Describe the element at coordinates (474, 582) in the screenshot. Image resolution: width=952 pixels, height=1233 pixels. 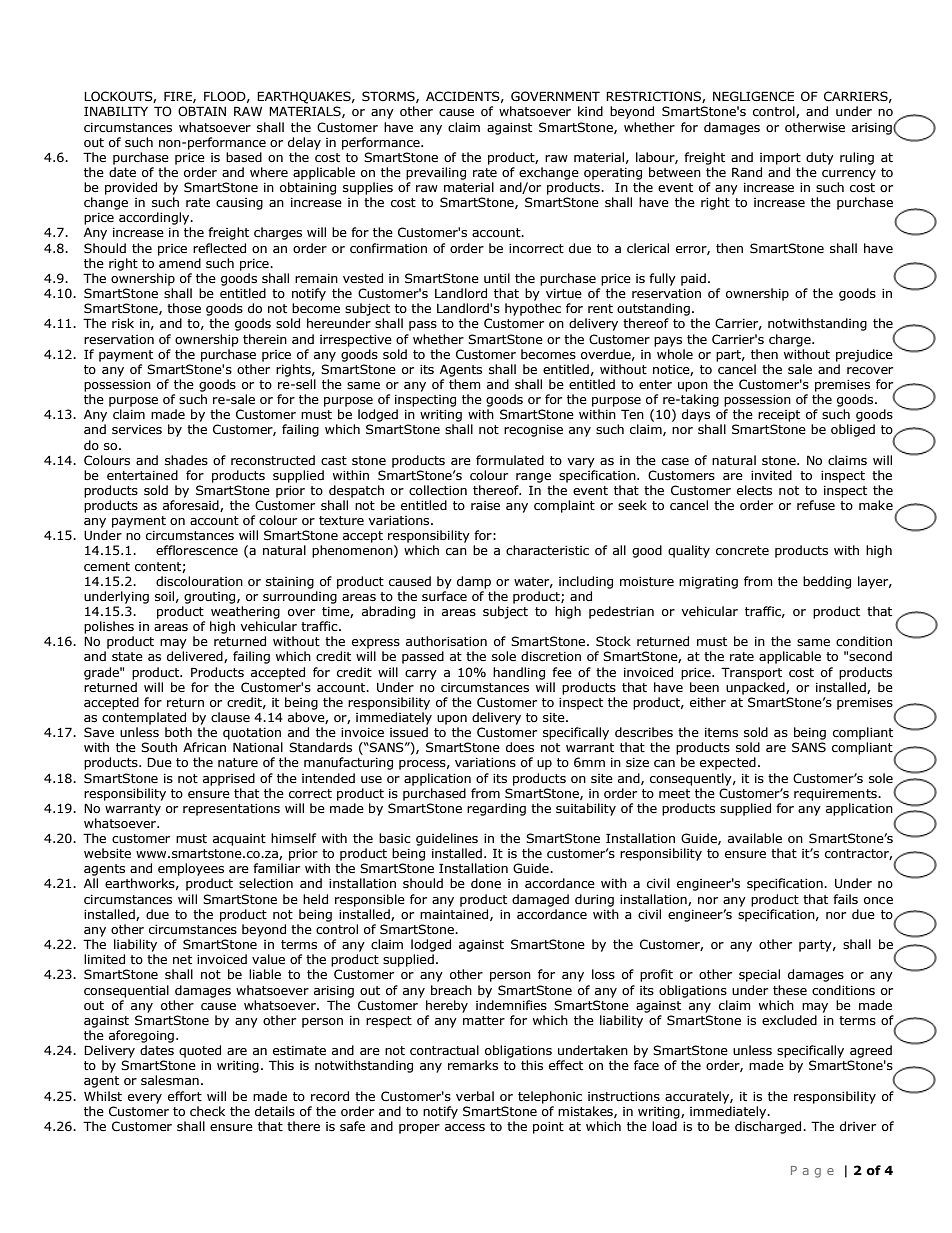
I see `damp` at that location.
